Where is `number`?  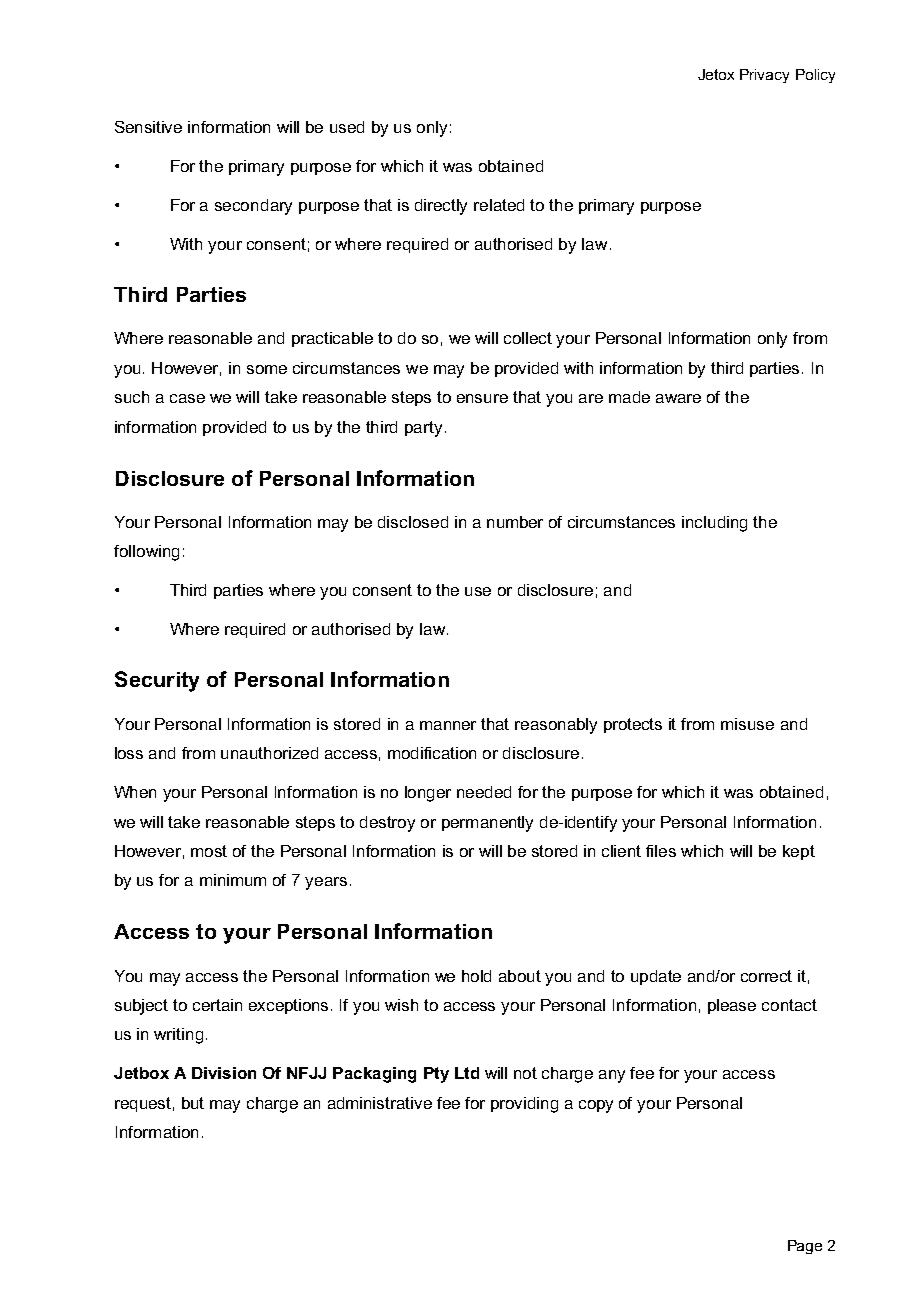
number is located at coordinates (515, 522).
